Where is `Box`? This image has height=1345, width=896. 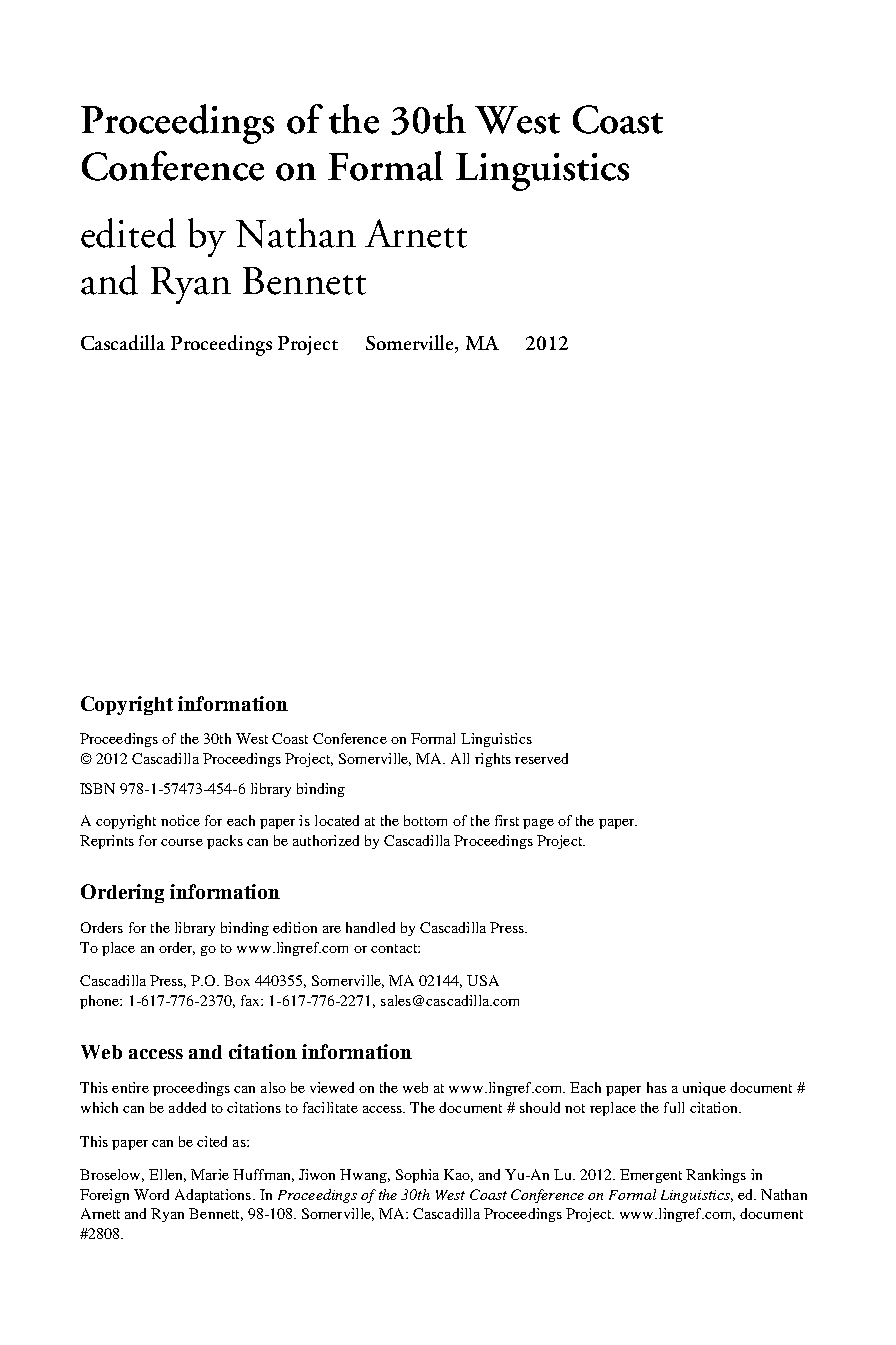
Box is located at coordinates (237, 980).
